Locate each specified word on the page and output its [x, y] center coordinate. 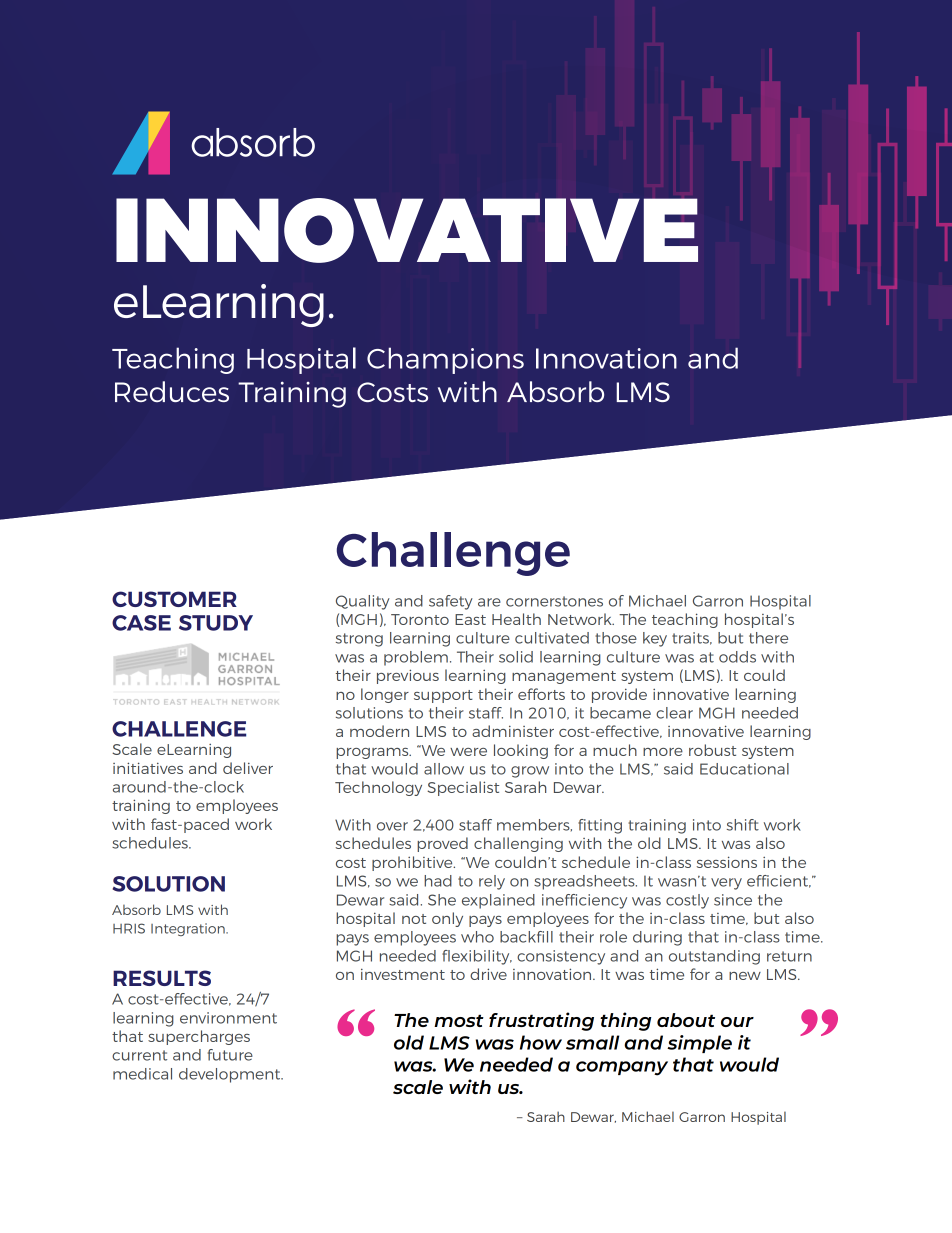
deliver [248, 768]
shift [743, 825]
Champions [445, 360]
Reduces [172, 391]
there [768, 638]
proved [442, 844]
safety [451, 602]
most [459, 1020]
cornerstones [554, 601]
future [230, 1055]
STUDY [216, 623]
